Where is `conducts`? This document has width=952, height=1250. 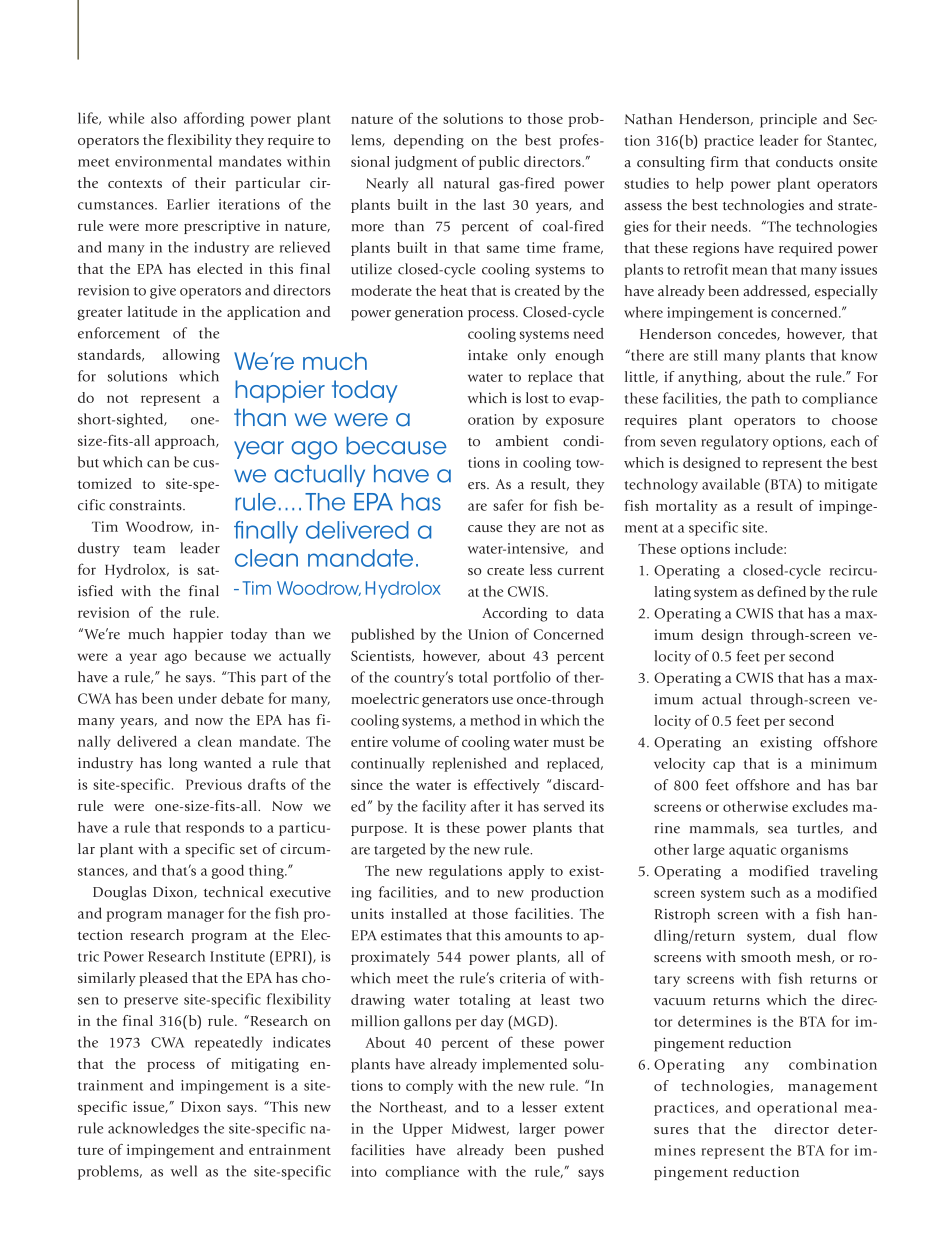 conducts is located at coordinates (804, 161).
